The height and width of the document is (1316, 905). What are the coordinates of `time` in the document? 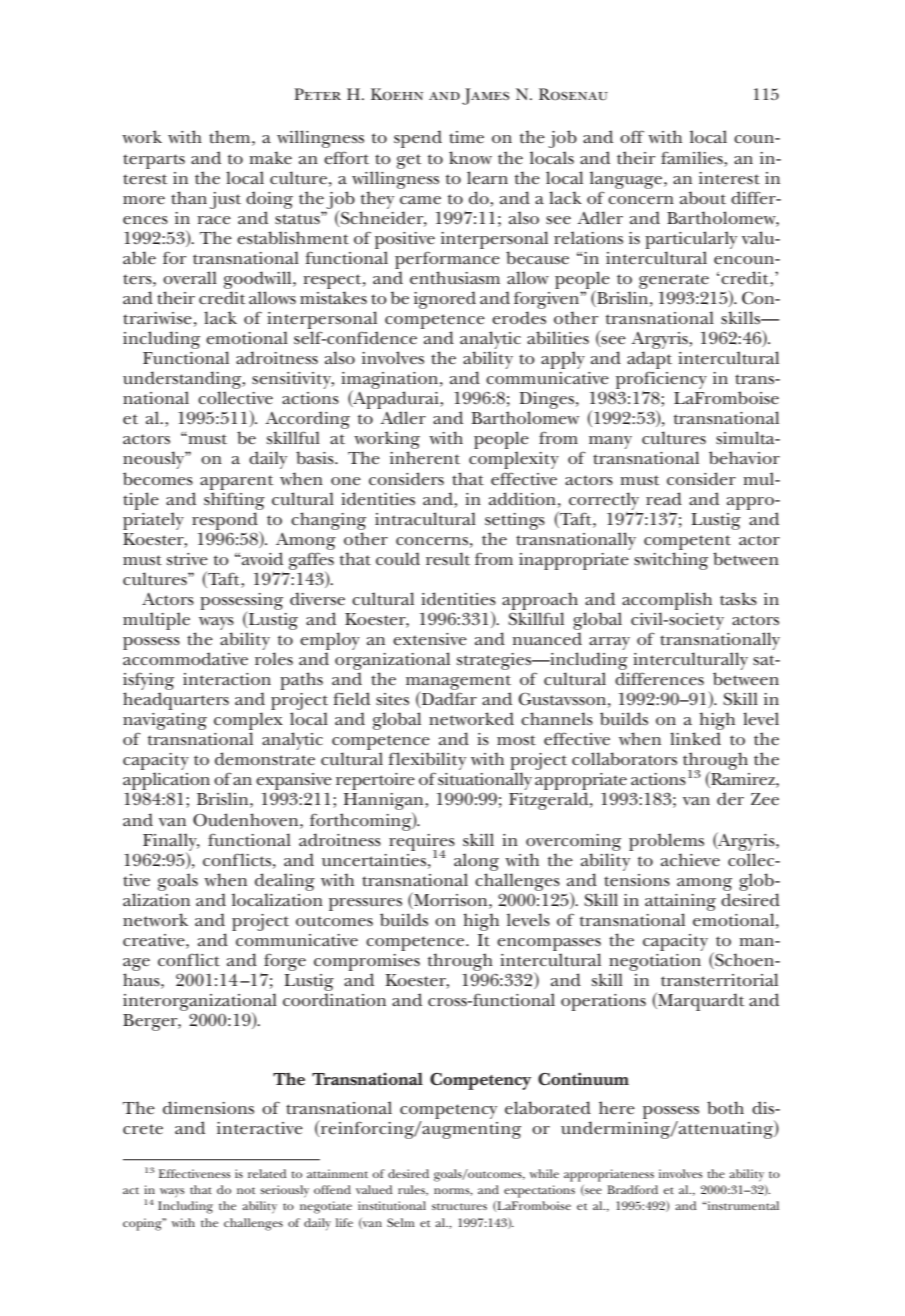 It's located at (466, 137).
